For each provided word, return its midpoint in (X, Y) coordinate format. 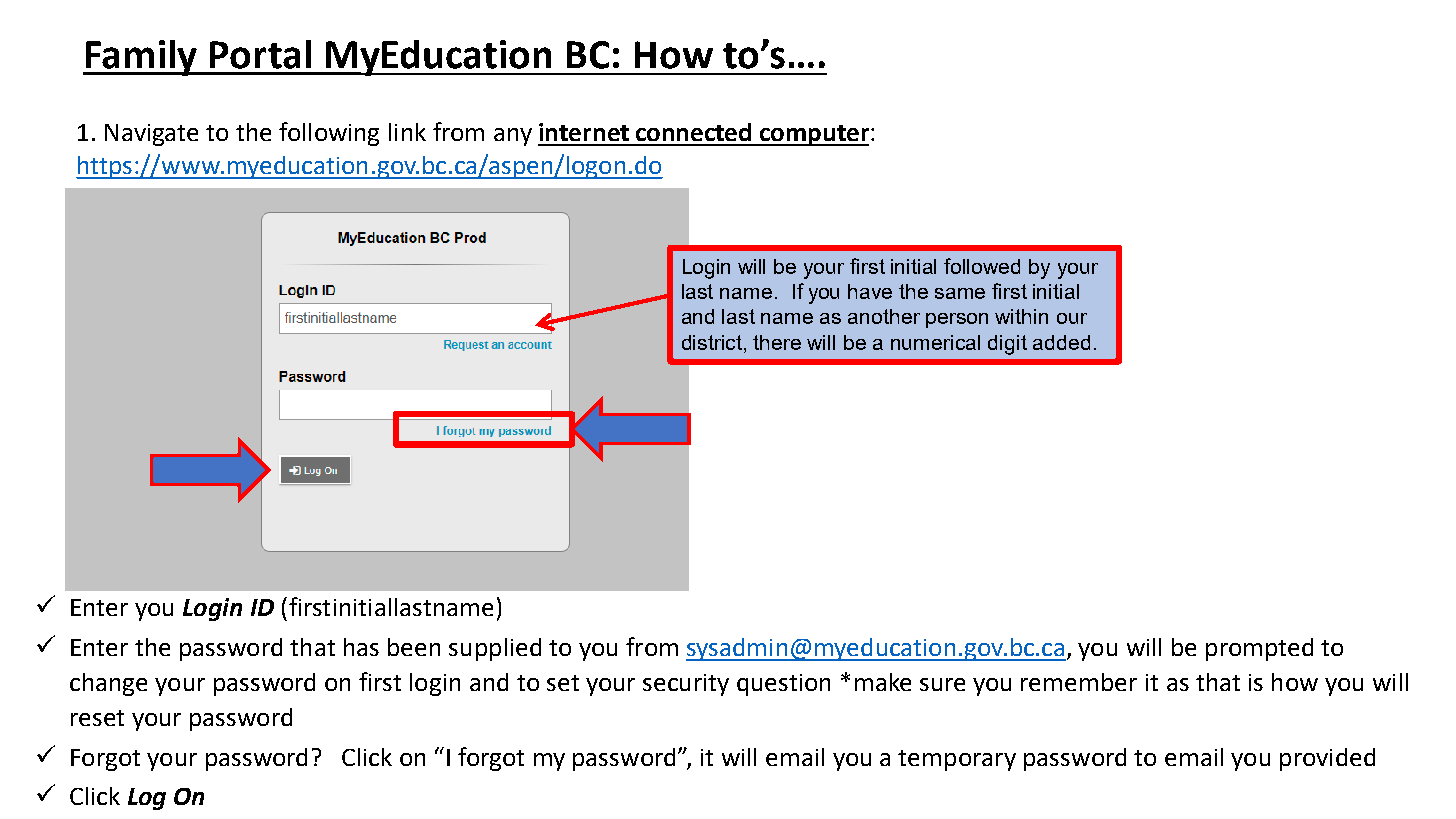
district (713, 344)
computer (813, 135)
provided (1327, 759)
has (361, 647)
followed (982, 266)
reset (97, 718)
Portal (260, 54)
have (870, 291)
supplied (495, 649)
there (777, 342)
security (686, 685)
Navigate (151, 135)
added (1061, 342)
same (960, 293)
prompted (1259, 649)
